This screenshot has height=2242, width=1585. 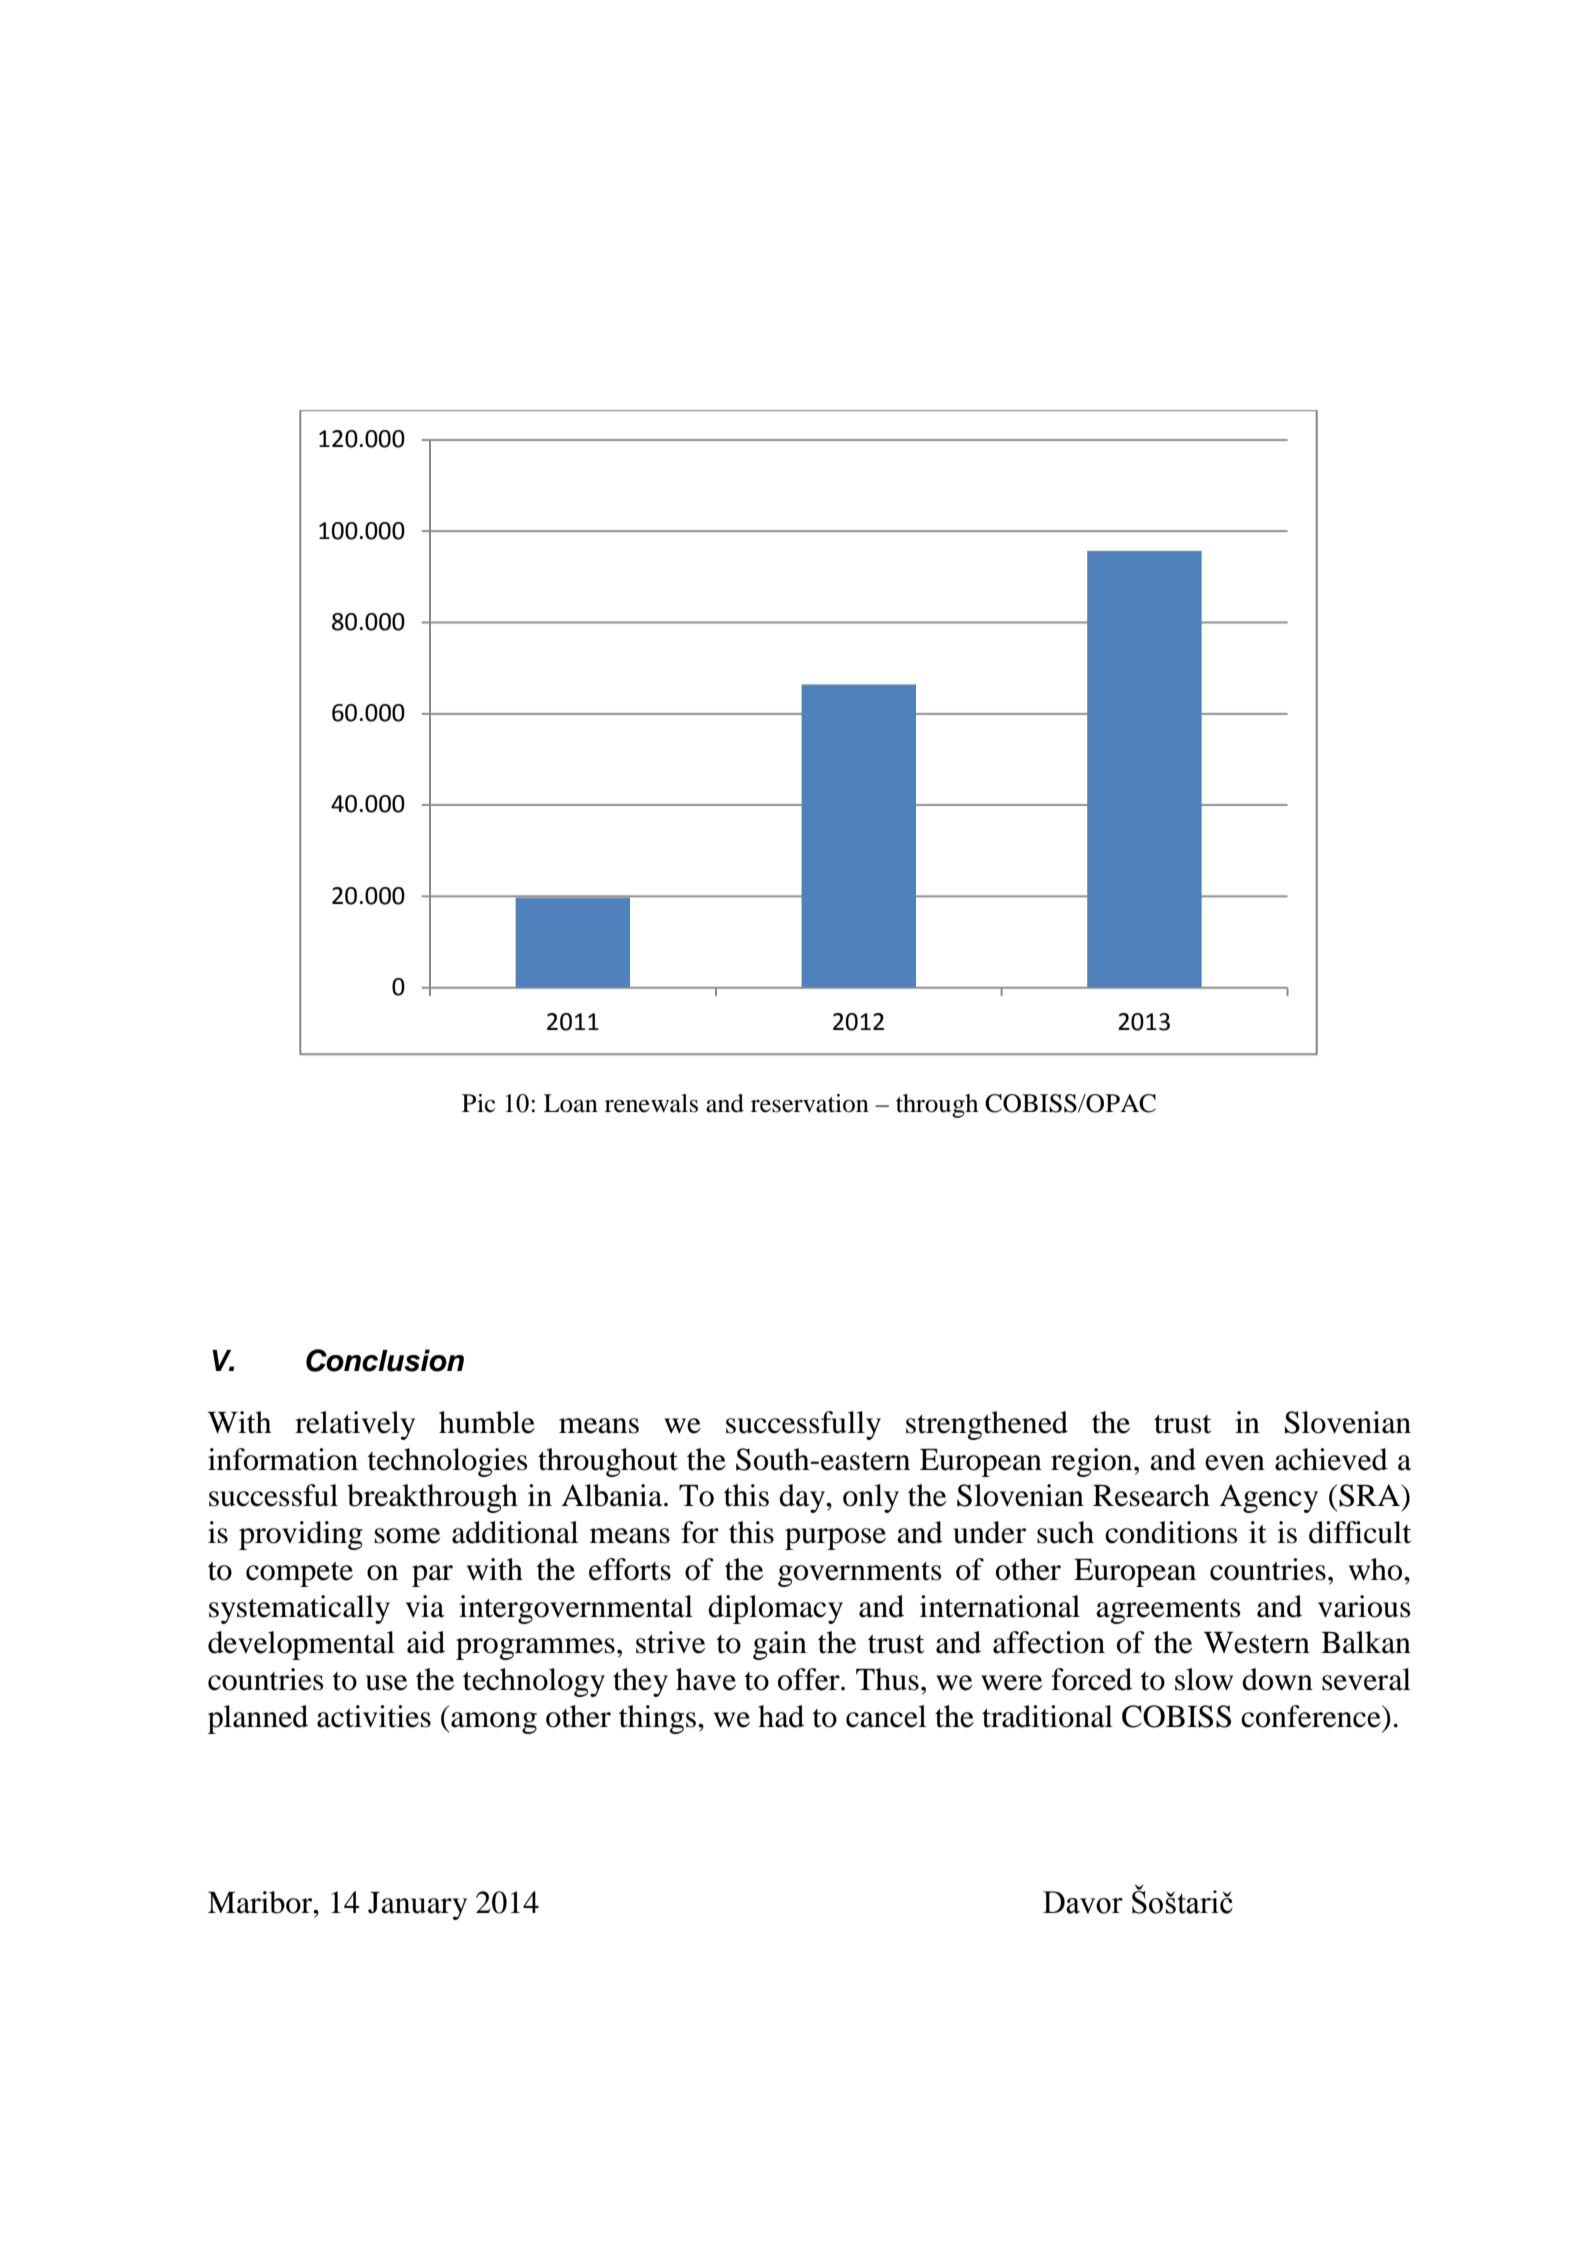 I want to click on Conclusion, so click(x=385, y=1360).
